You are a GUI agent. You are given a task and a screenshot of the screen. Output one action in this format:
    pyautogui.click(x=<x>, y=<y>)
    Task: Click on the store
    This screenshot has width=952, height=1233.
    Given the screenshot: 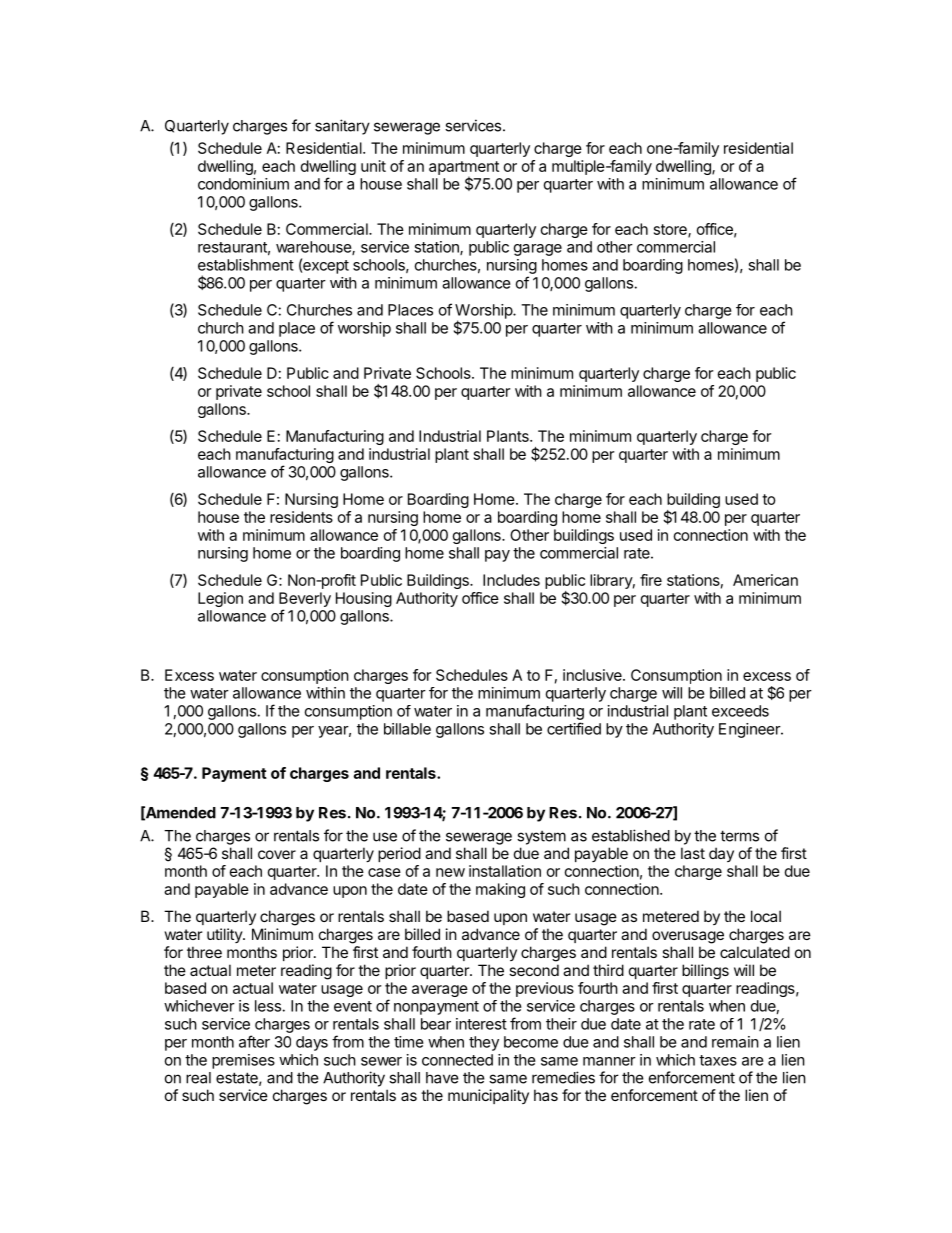 What is the action you would take?
    pyautogui.click(x=671, y=230)
